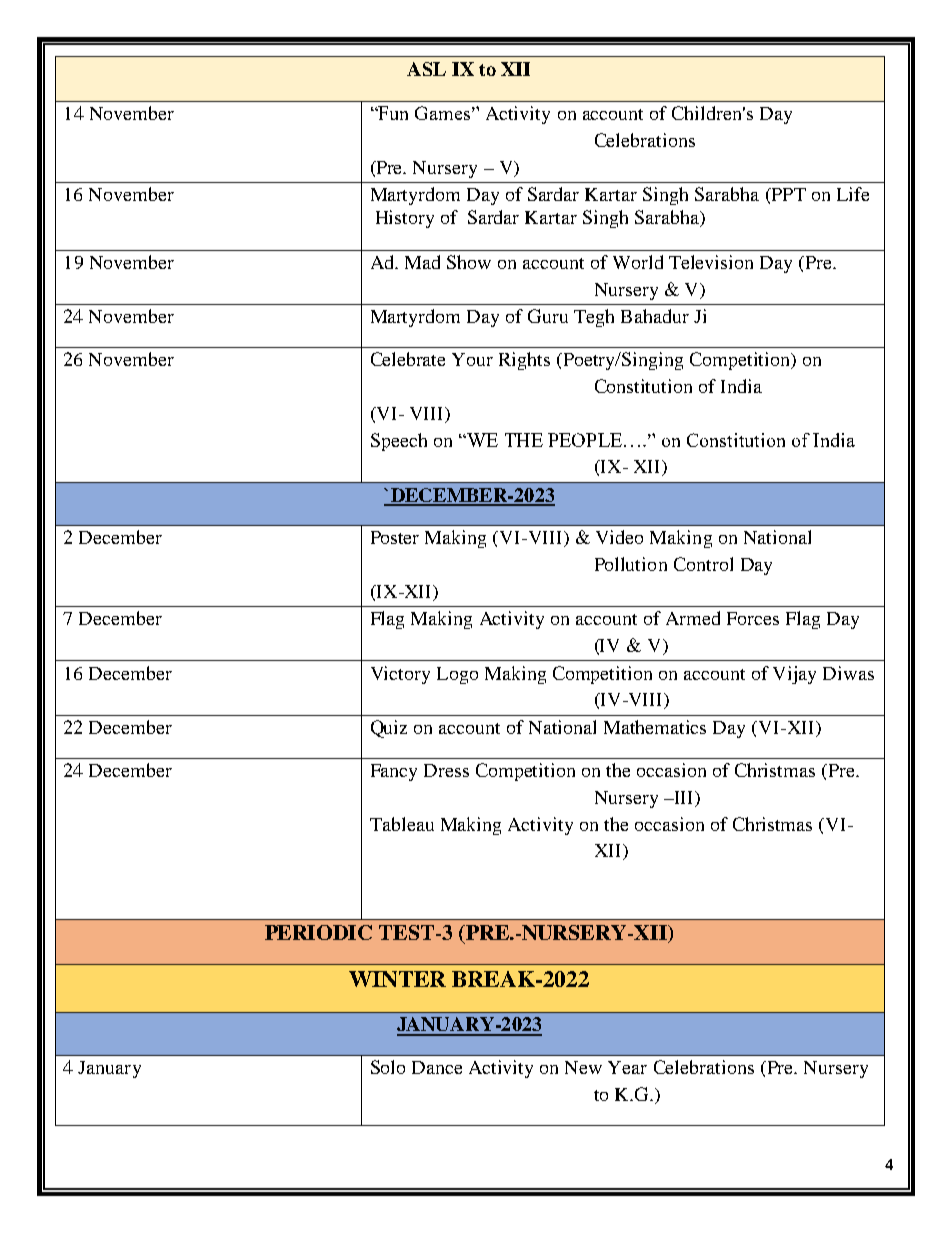  I want to click on Bahadur, so click(655, 316).
